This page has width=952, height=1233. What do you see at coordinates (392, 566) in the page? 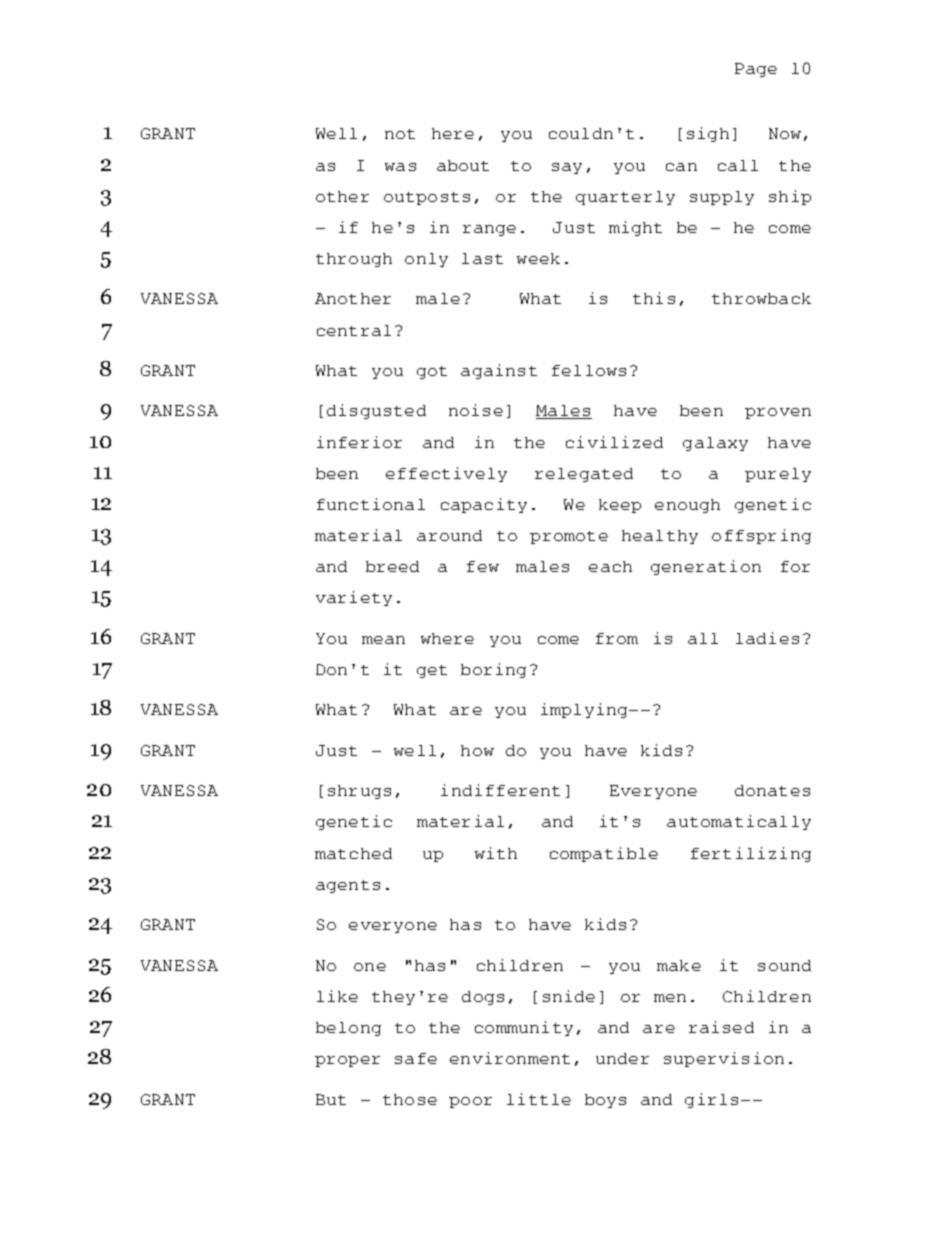
I see `breed` at bounding box center [392, 566].
